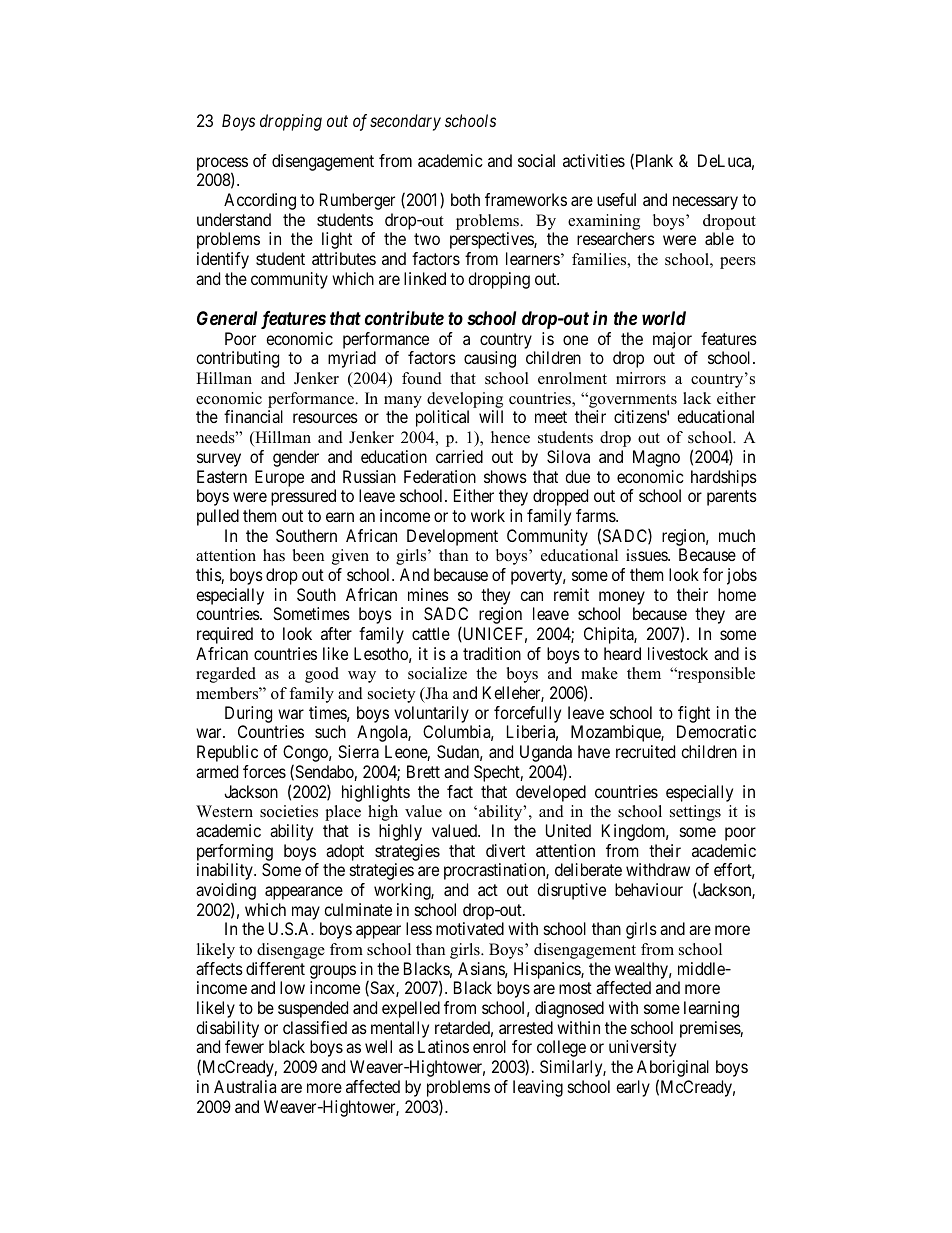 This screenshot has width=952, height=1233. Describe the element at coordinates (428, 594) in the screenshot. I see `mines` at that location.
